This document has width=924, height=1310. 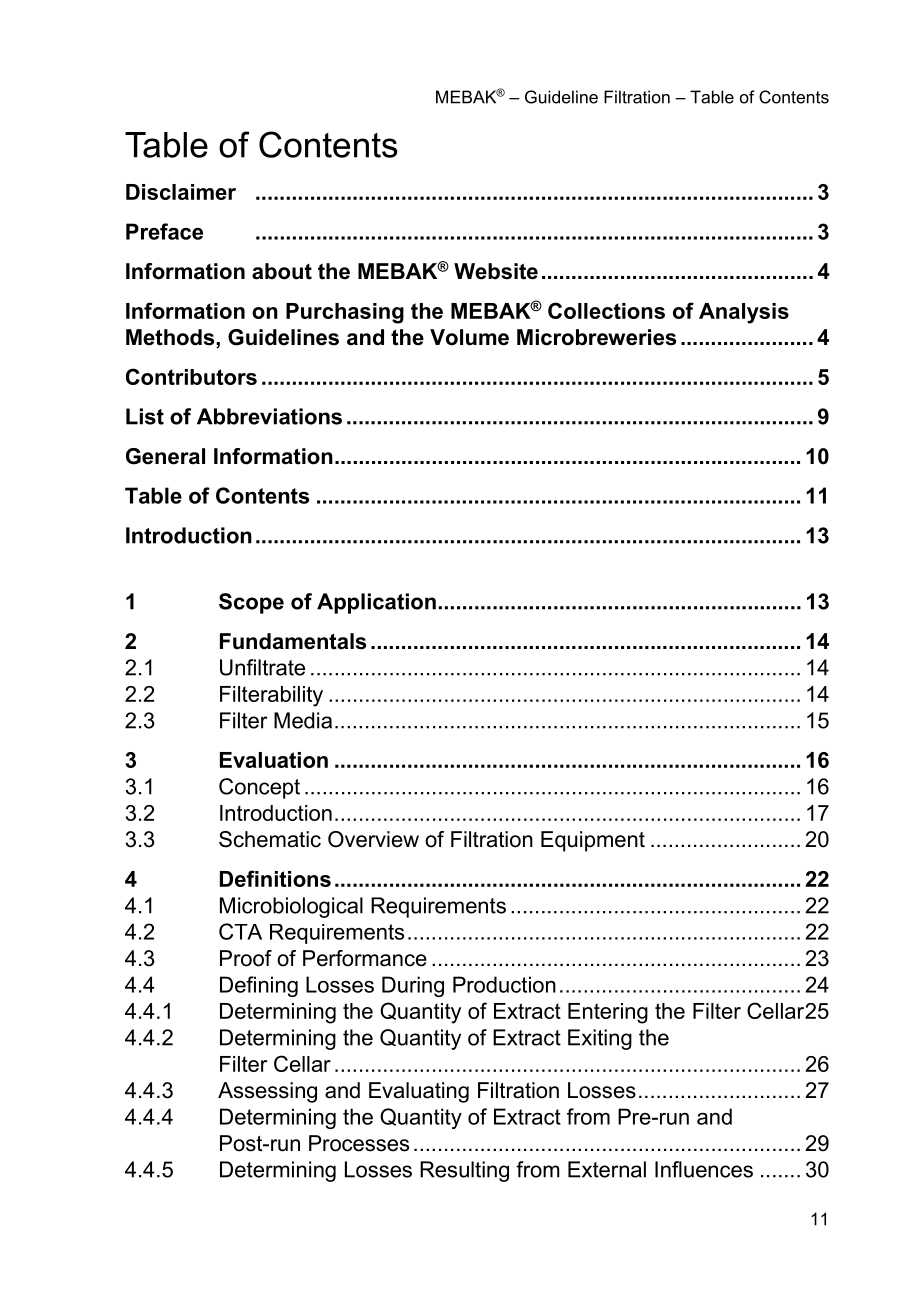 What do you see at coordinates (496, 271) in the document?
I see `Website` at bounding box center [496, 271].
